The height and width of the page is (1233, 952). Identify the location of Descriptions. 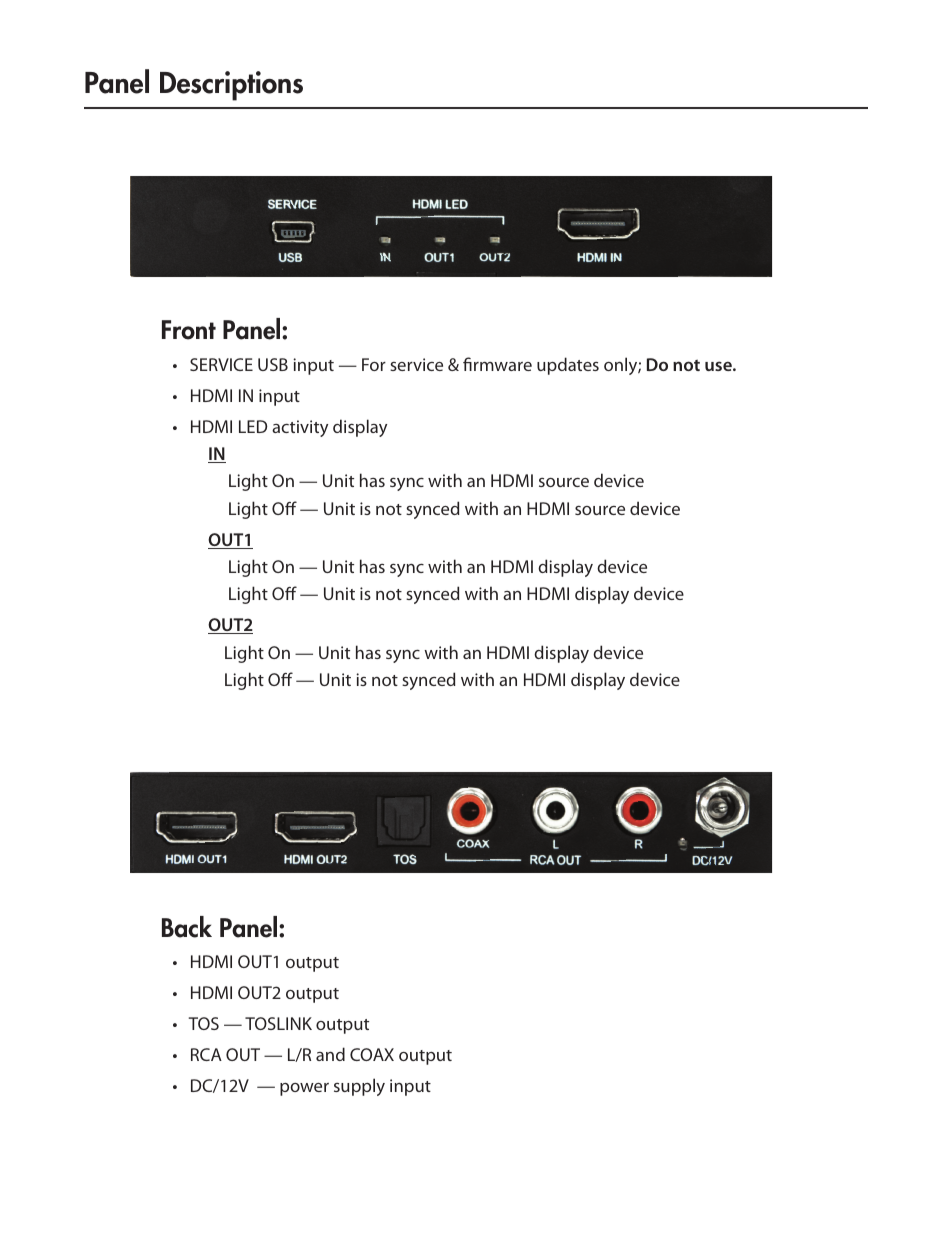
(231, 86).
